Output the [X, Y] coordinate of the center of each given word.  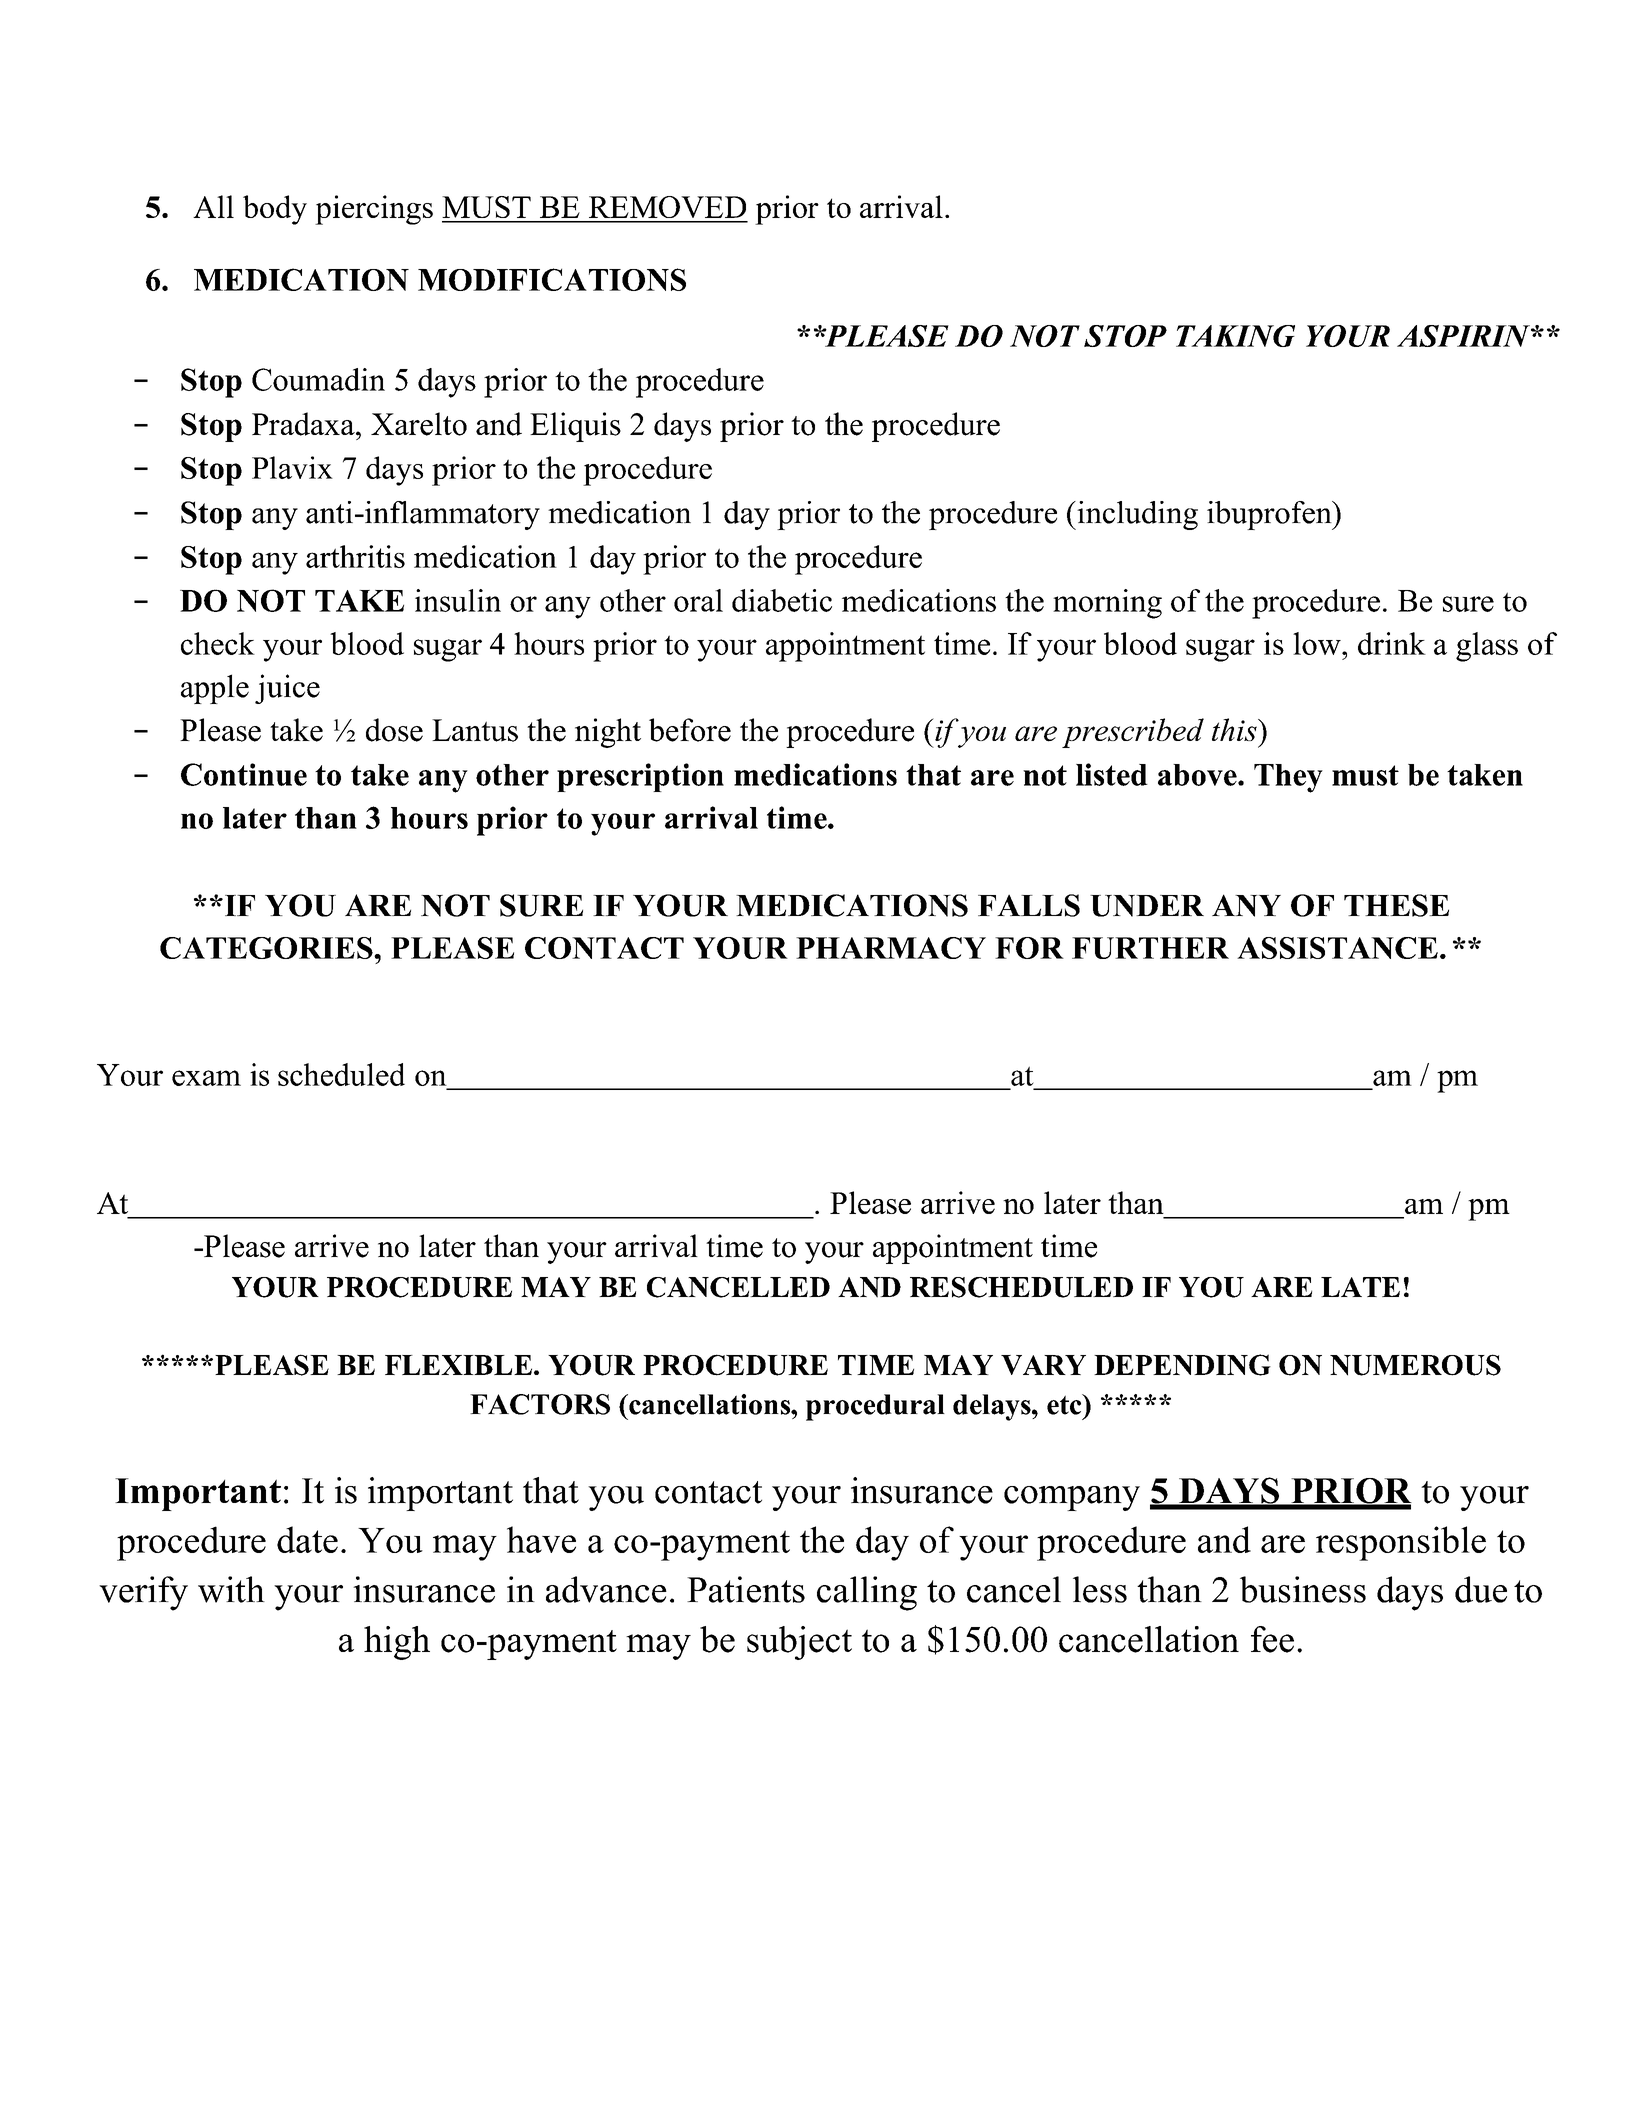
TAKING [1235, 336]
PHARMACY [891, 948]
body [275, 210]
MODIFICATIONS [552, 279]
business [1303, 1589]
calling [867, 1593]
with [231, 1589]
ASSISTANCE [1337, 948]
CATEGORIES [267, 948]
